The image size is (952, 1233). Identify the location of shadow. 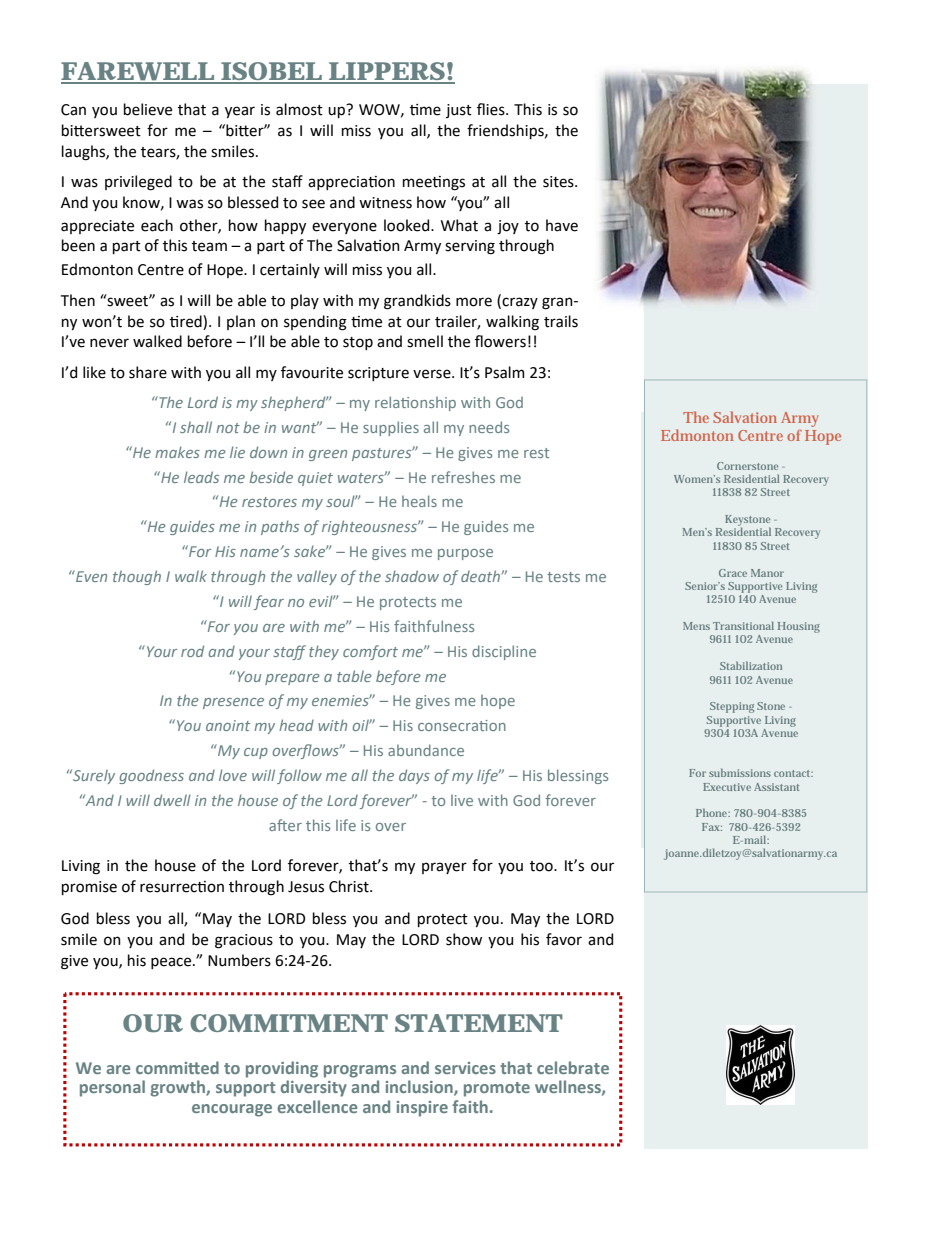
(412, 576).
